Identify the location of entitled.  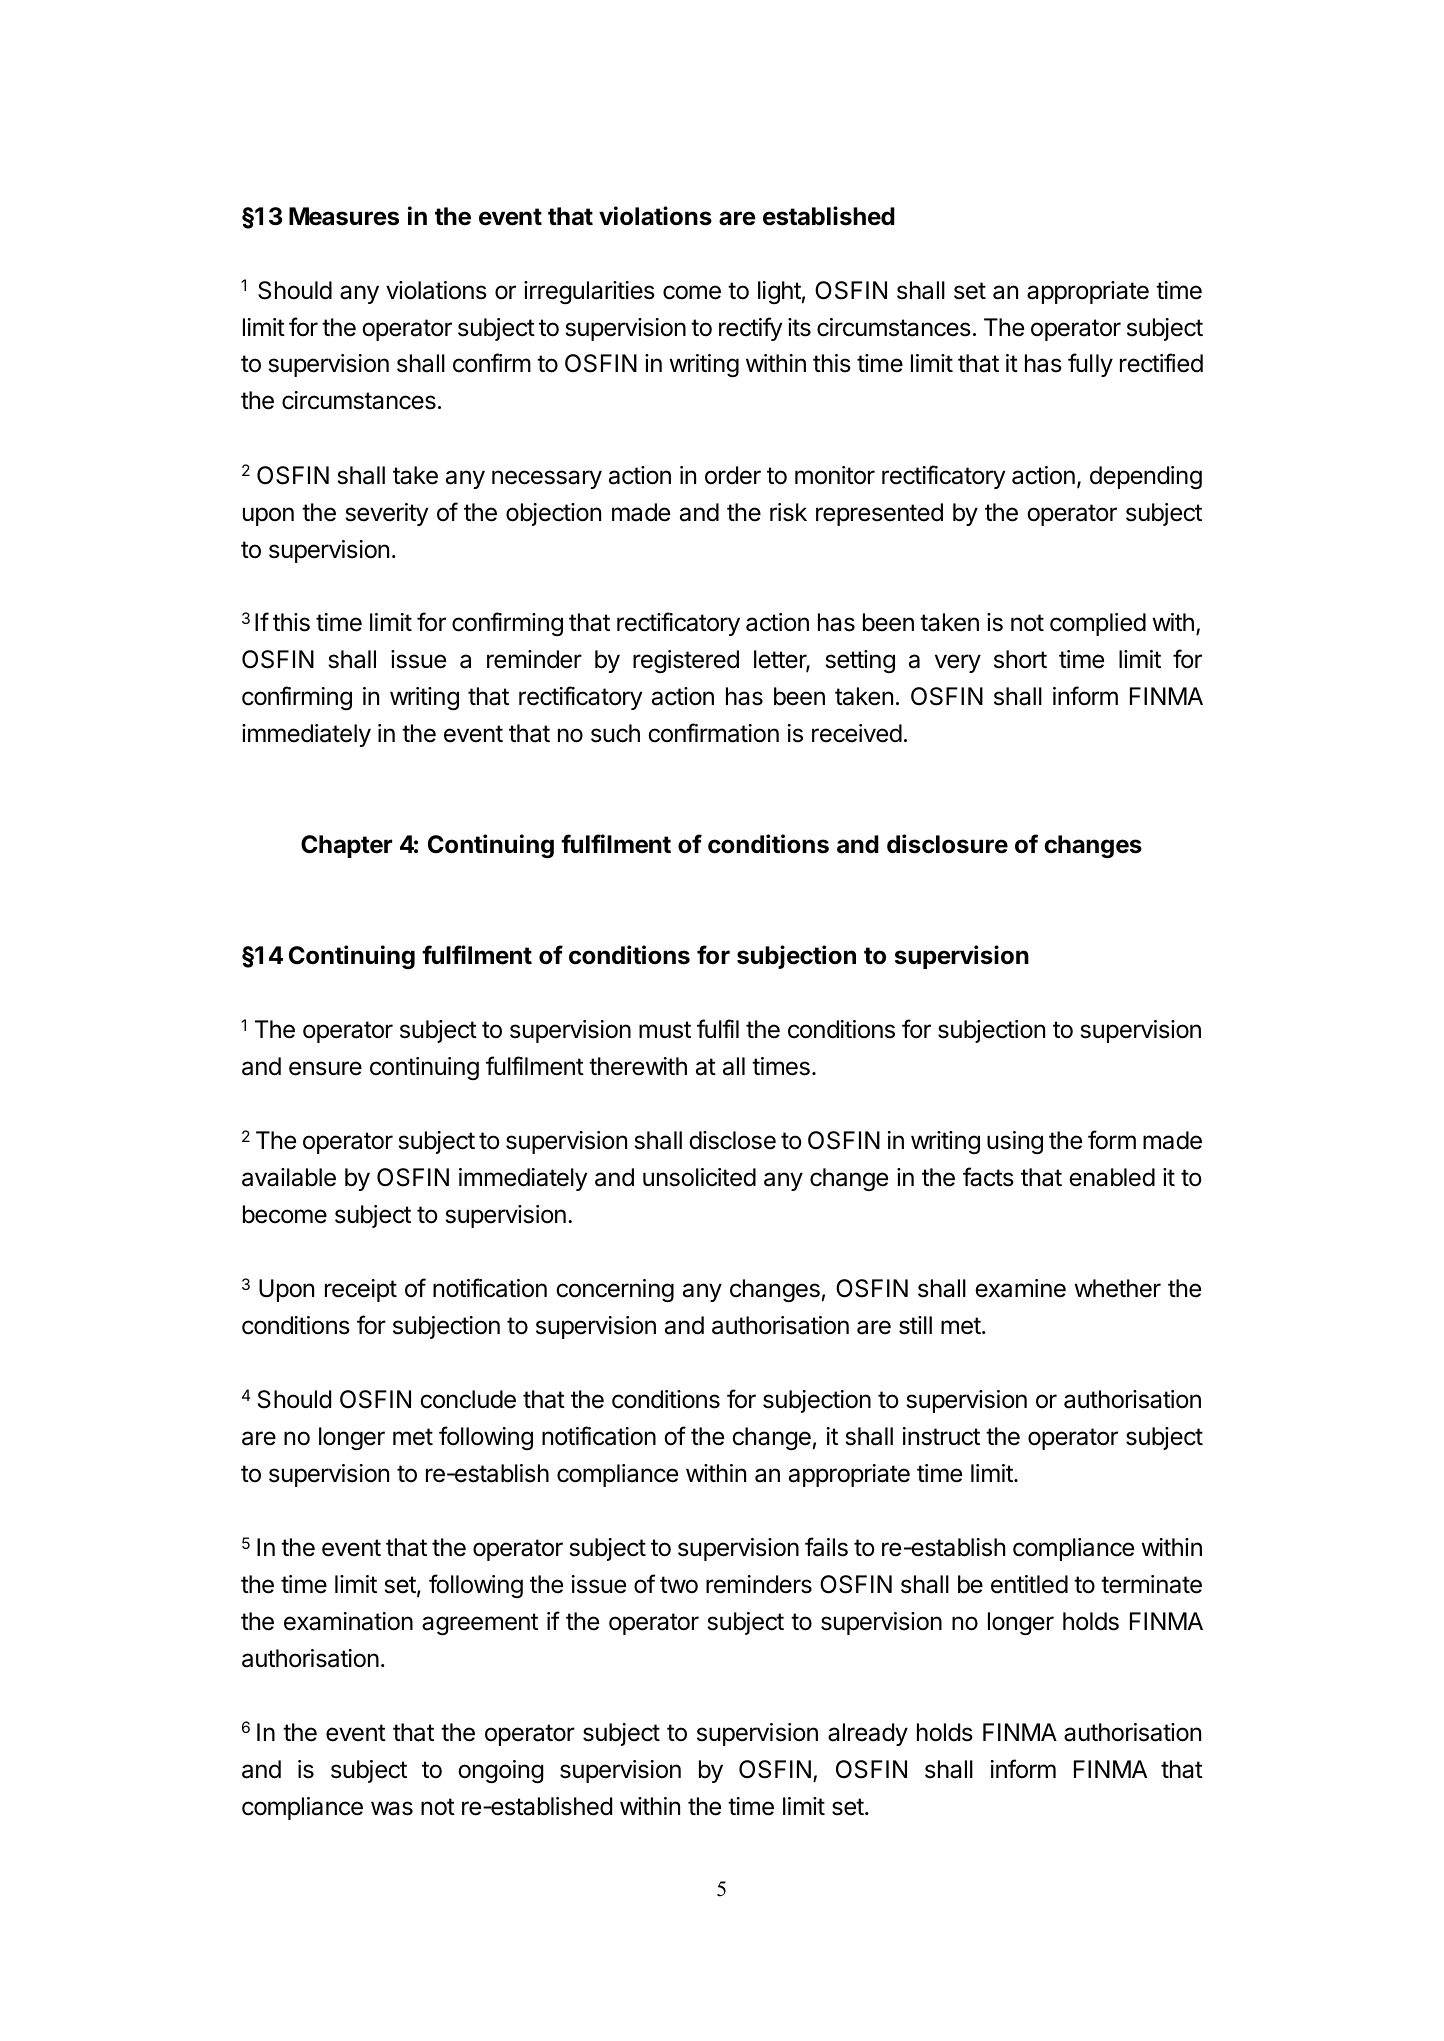
(1029, 1584).
